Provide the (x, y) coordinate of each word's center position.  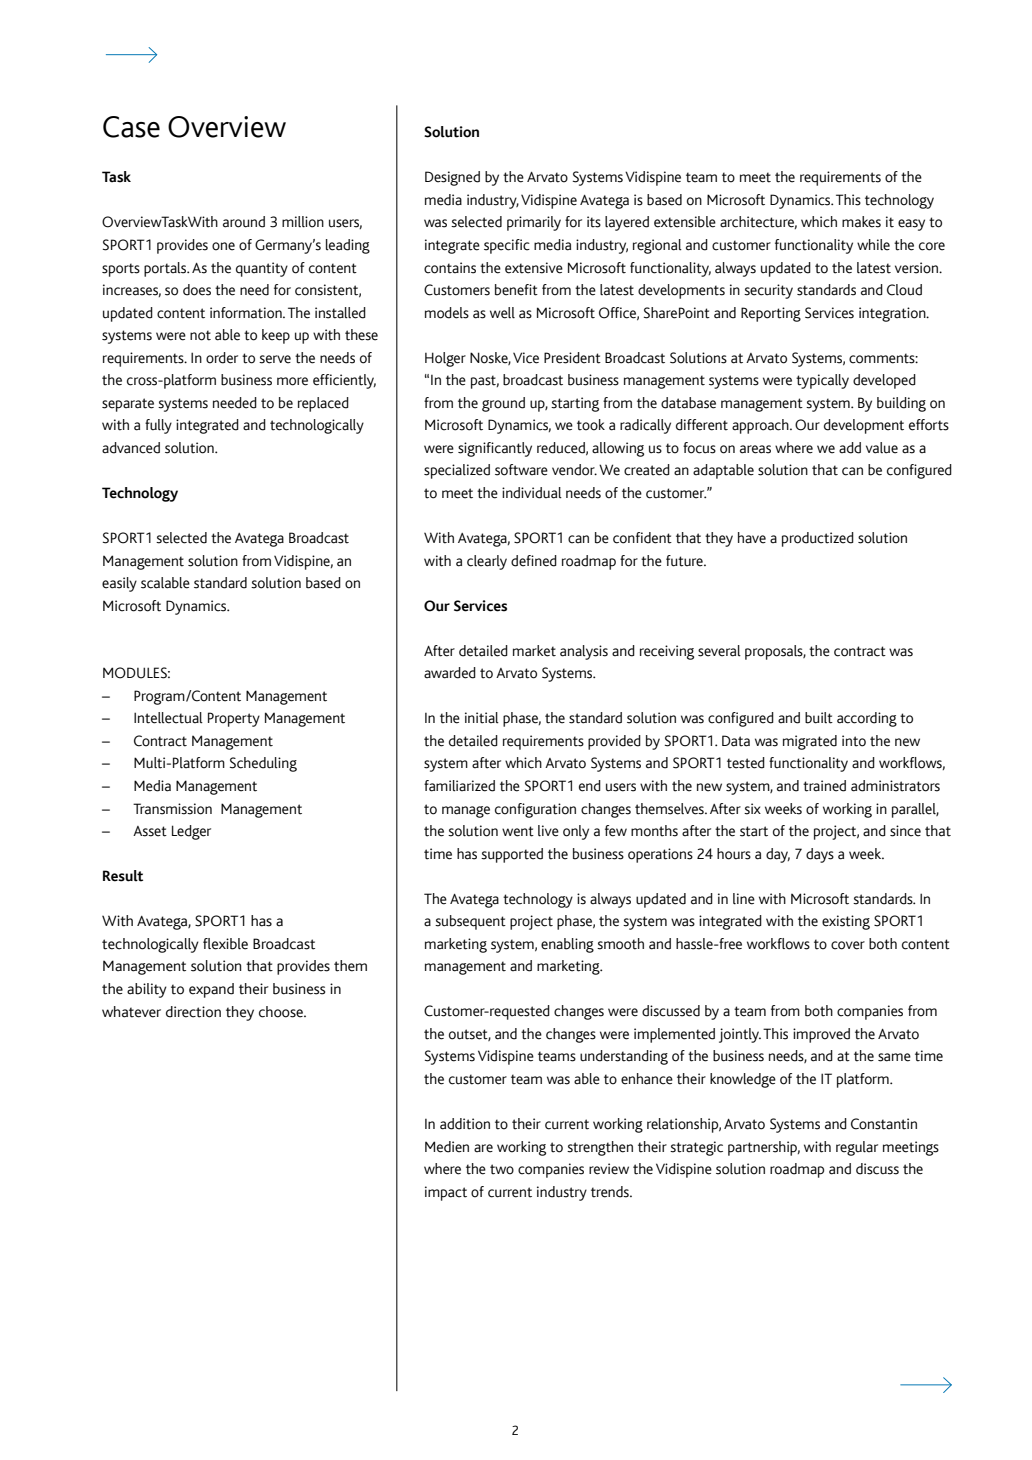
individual (532, 493)
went (518, 831)
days (820, 855)
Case (131, 127)
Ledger (191, 832)
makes (861, 222)
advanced (131, 448)
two (502, 1169)
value (882, 448)
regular (857, 1148)
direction (193, 1012)
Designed (452, 178)
